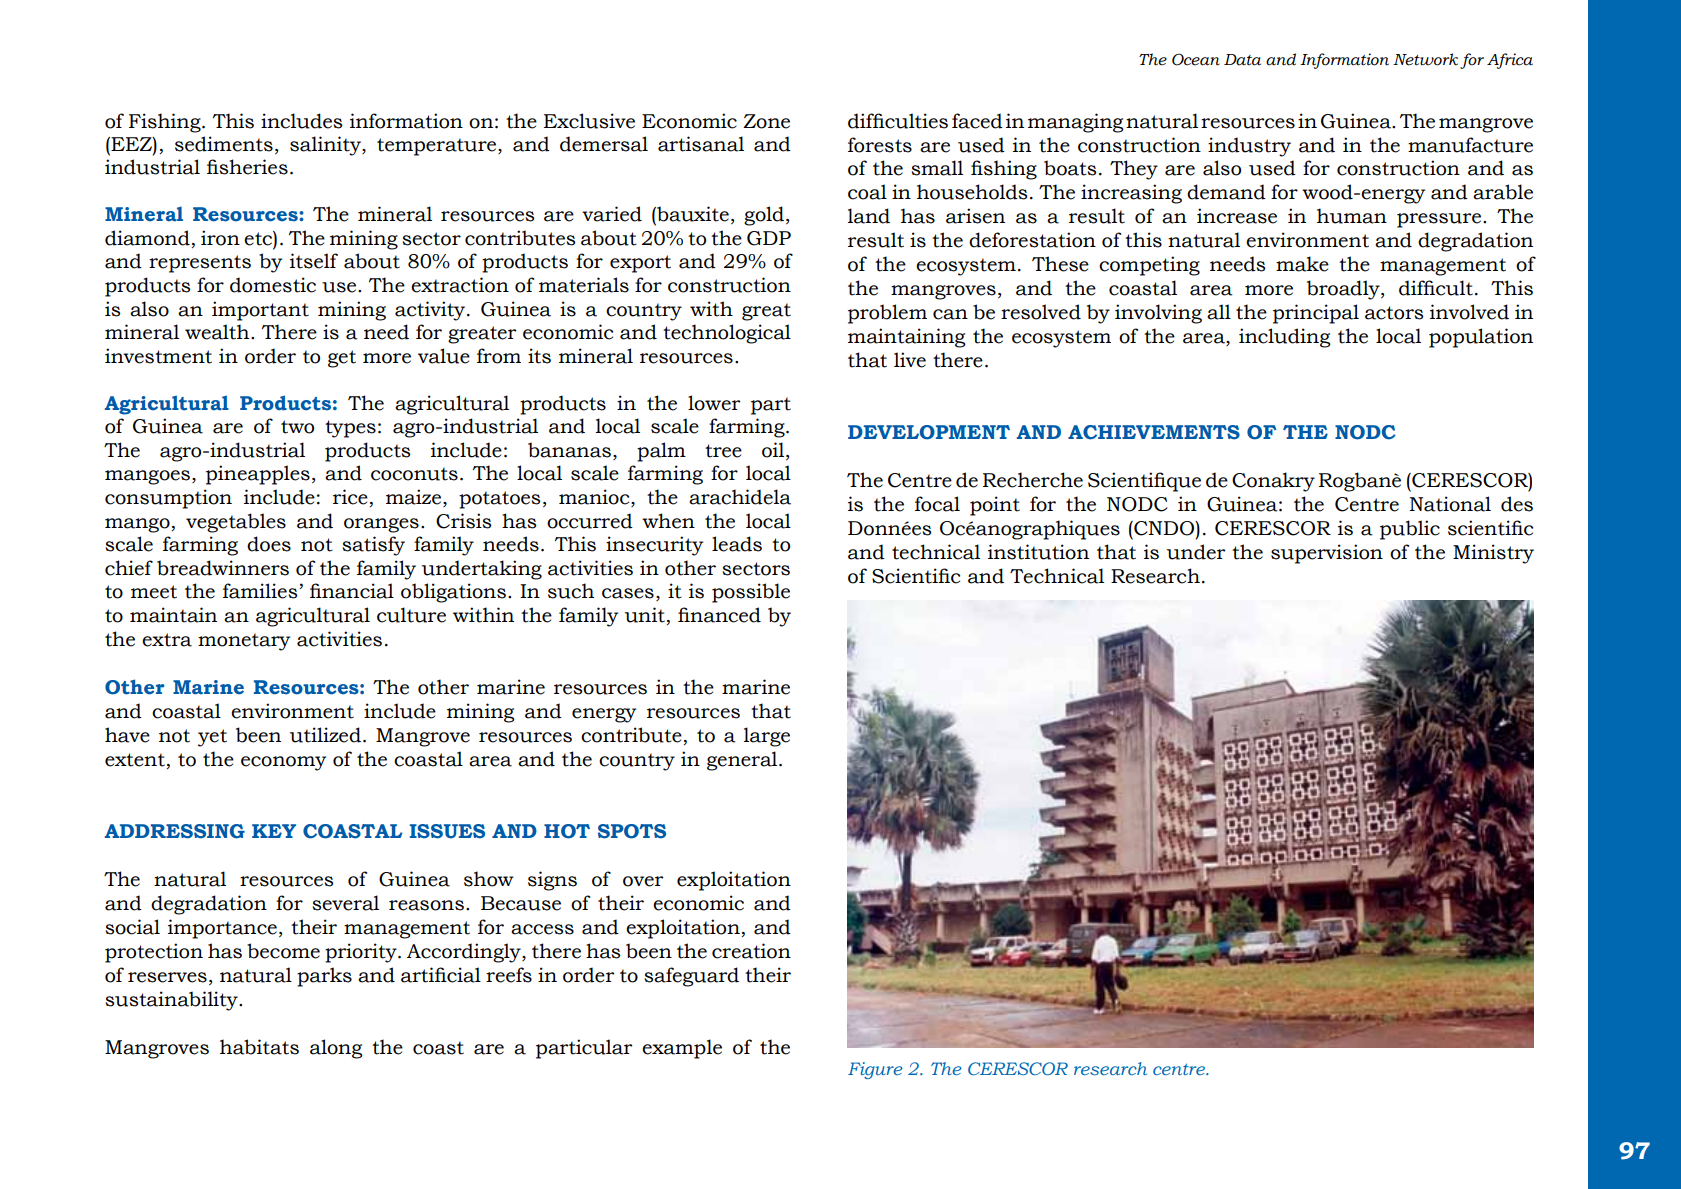  I want to click on Network, so click(1425, 59).
